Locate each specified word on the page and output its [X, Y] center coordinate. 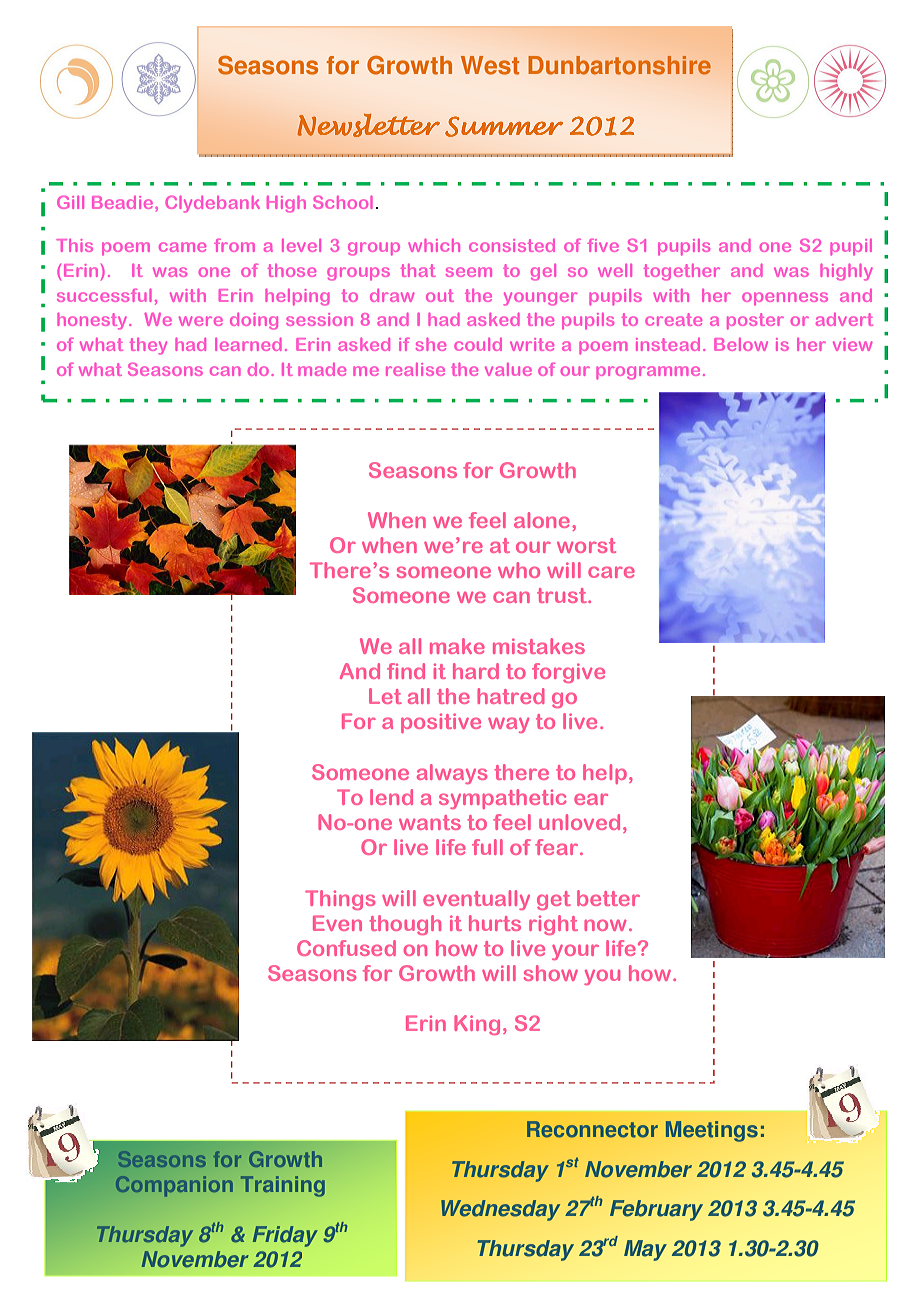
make [457, 646]
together [682, 272]
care [611, 572]
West [490, 65]
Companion [174, 1186]
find [406, 671]
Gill [70, 202]
